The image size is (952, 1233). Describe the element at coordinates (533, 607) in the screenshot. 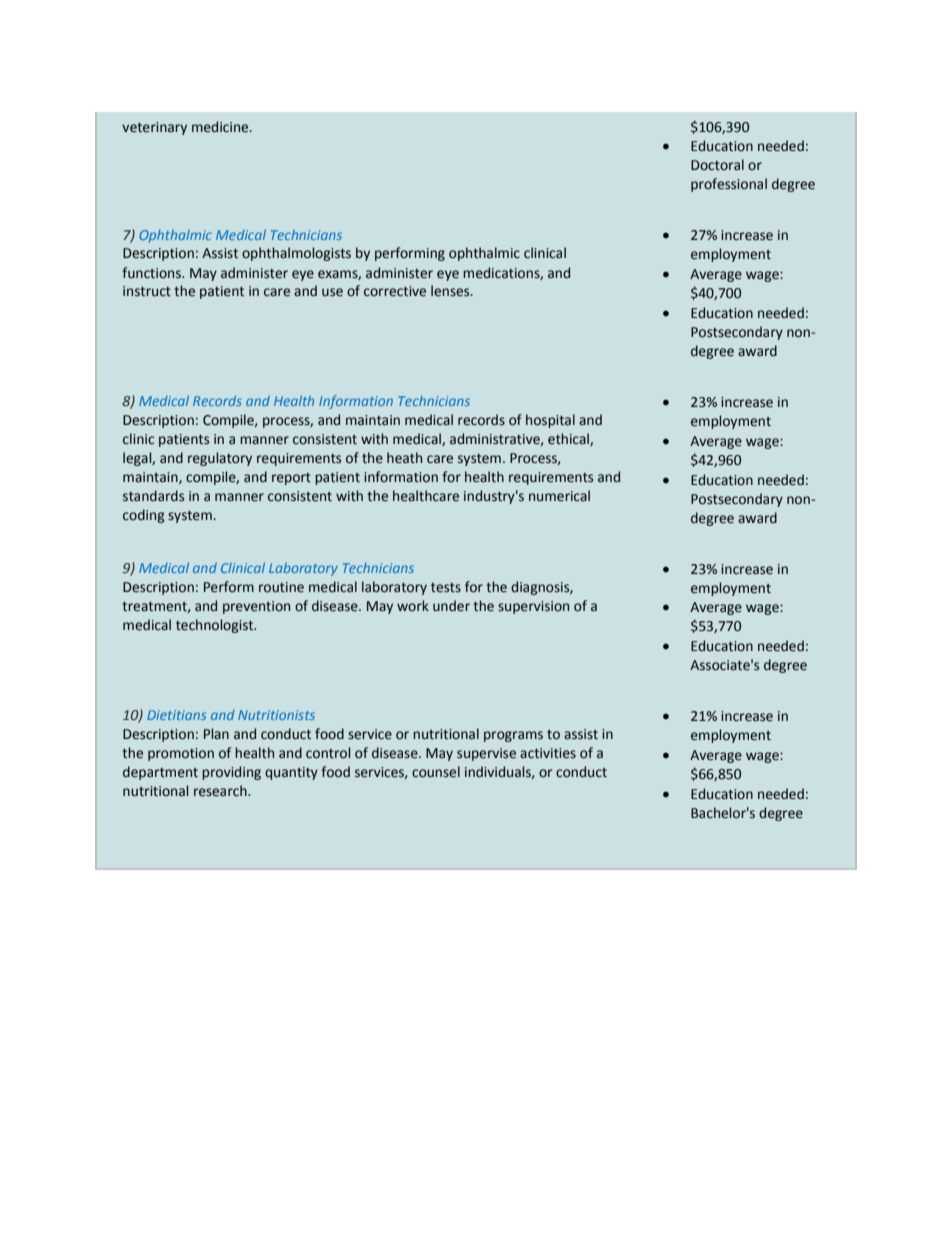

I see `supervision` at that location.
